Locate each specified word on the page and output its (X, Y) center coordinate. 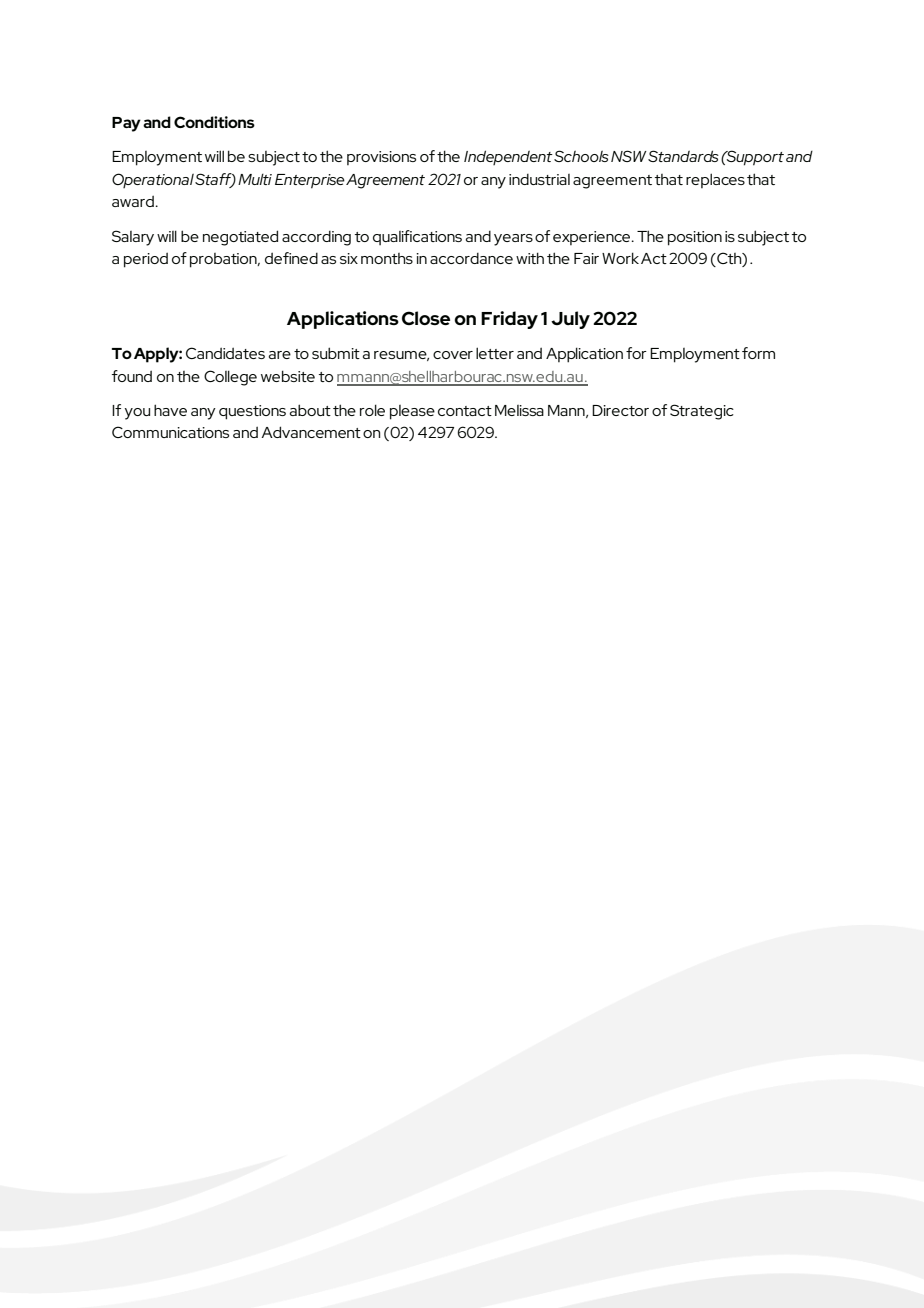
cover (453, 355)
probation (224, 260)
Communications (170, 432)
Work (620, 258)
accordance (471, 258)
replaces (715, 180)
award (134, 201)
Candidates (225, 353)
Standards (683, 156)
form (758, 353)
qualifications (417, 237)
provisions (381, 158)
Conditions (214, 122)
